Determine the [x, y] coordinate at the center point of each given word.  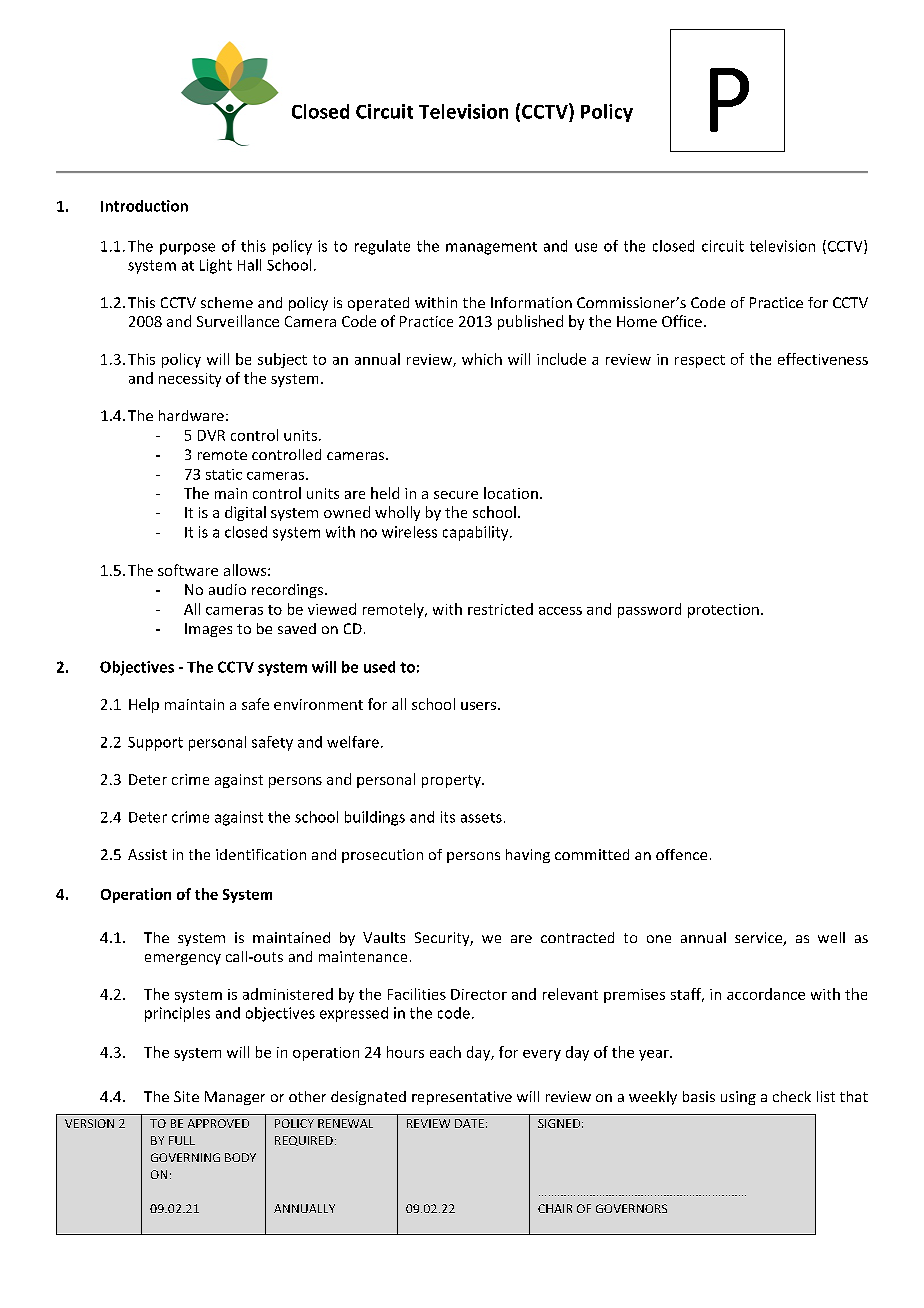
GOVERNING [185, 1157]
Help [144, 705]
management [491, 248]
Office [682, 321]
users [478, 706]
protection [723, 611]
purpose [187, 249]
